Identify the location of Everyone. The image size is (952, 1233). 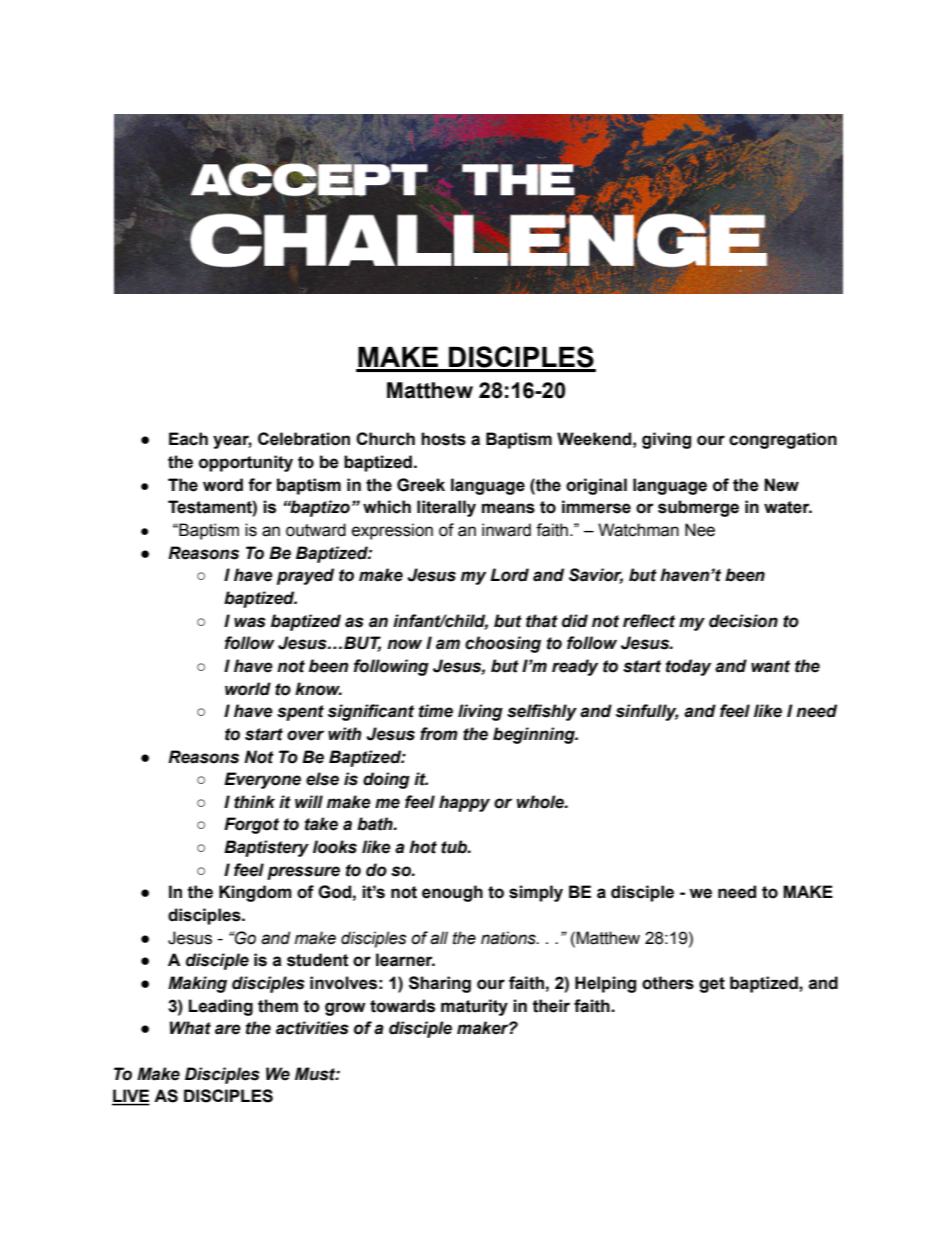
(262, 780).
